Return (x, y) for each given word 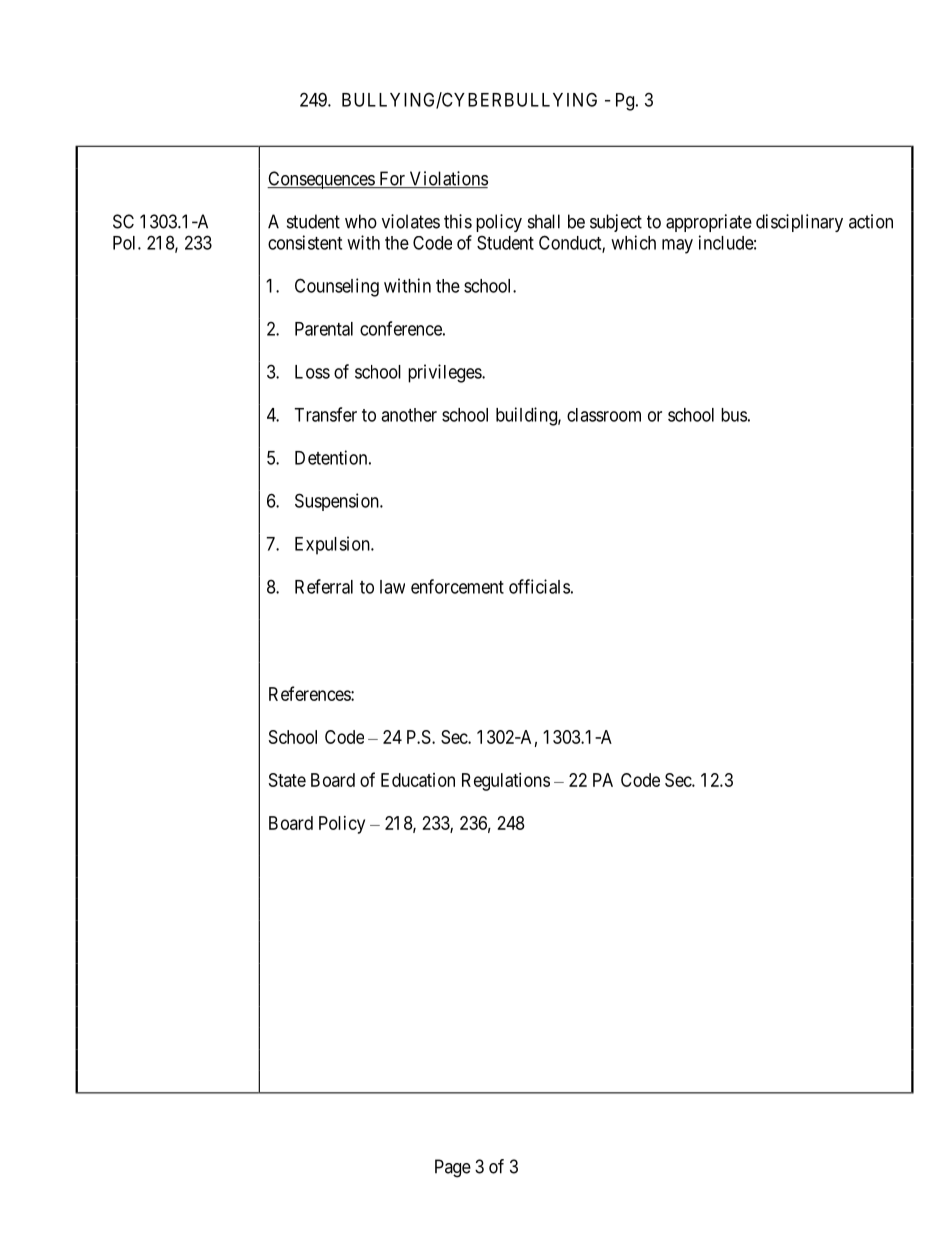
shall (544, 221)
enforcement (457, 586)
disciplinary (799, 223)
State (287, 780)
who (361, 221)
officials (539, 586)
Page (453, 1168)
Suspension (338, 502)
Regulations (506, 782)
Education (418, 780)
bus (734, 415)
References (310, 693)
